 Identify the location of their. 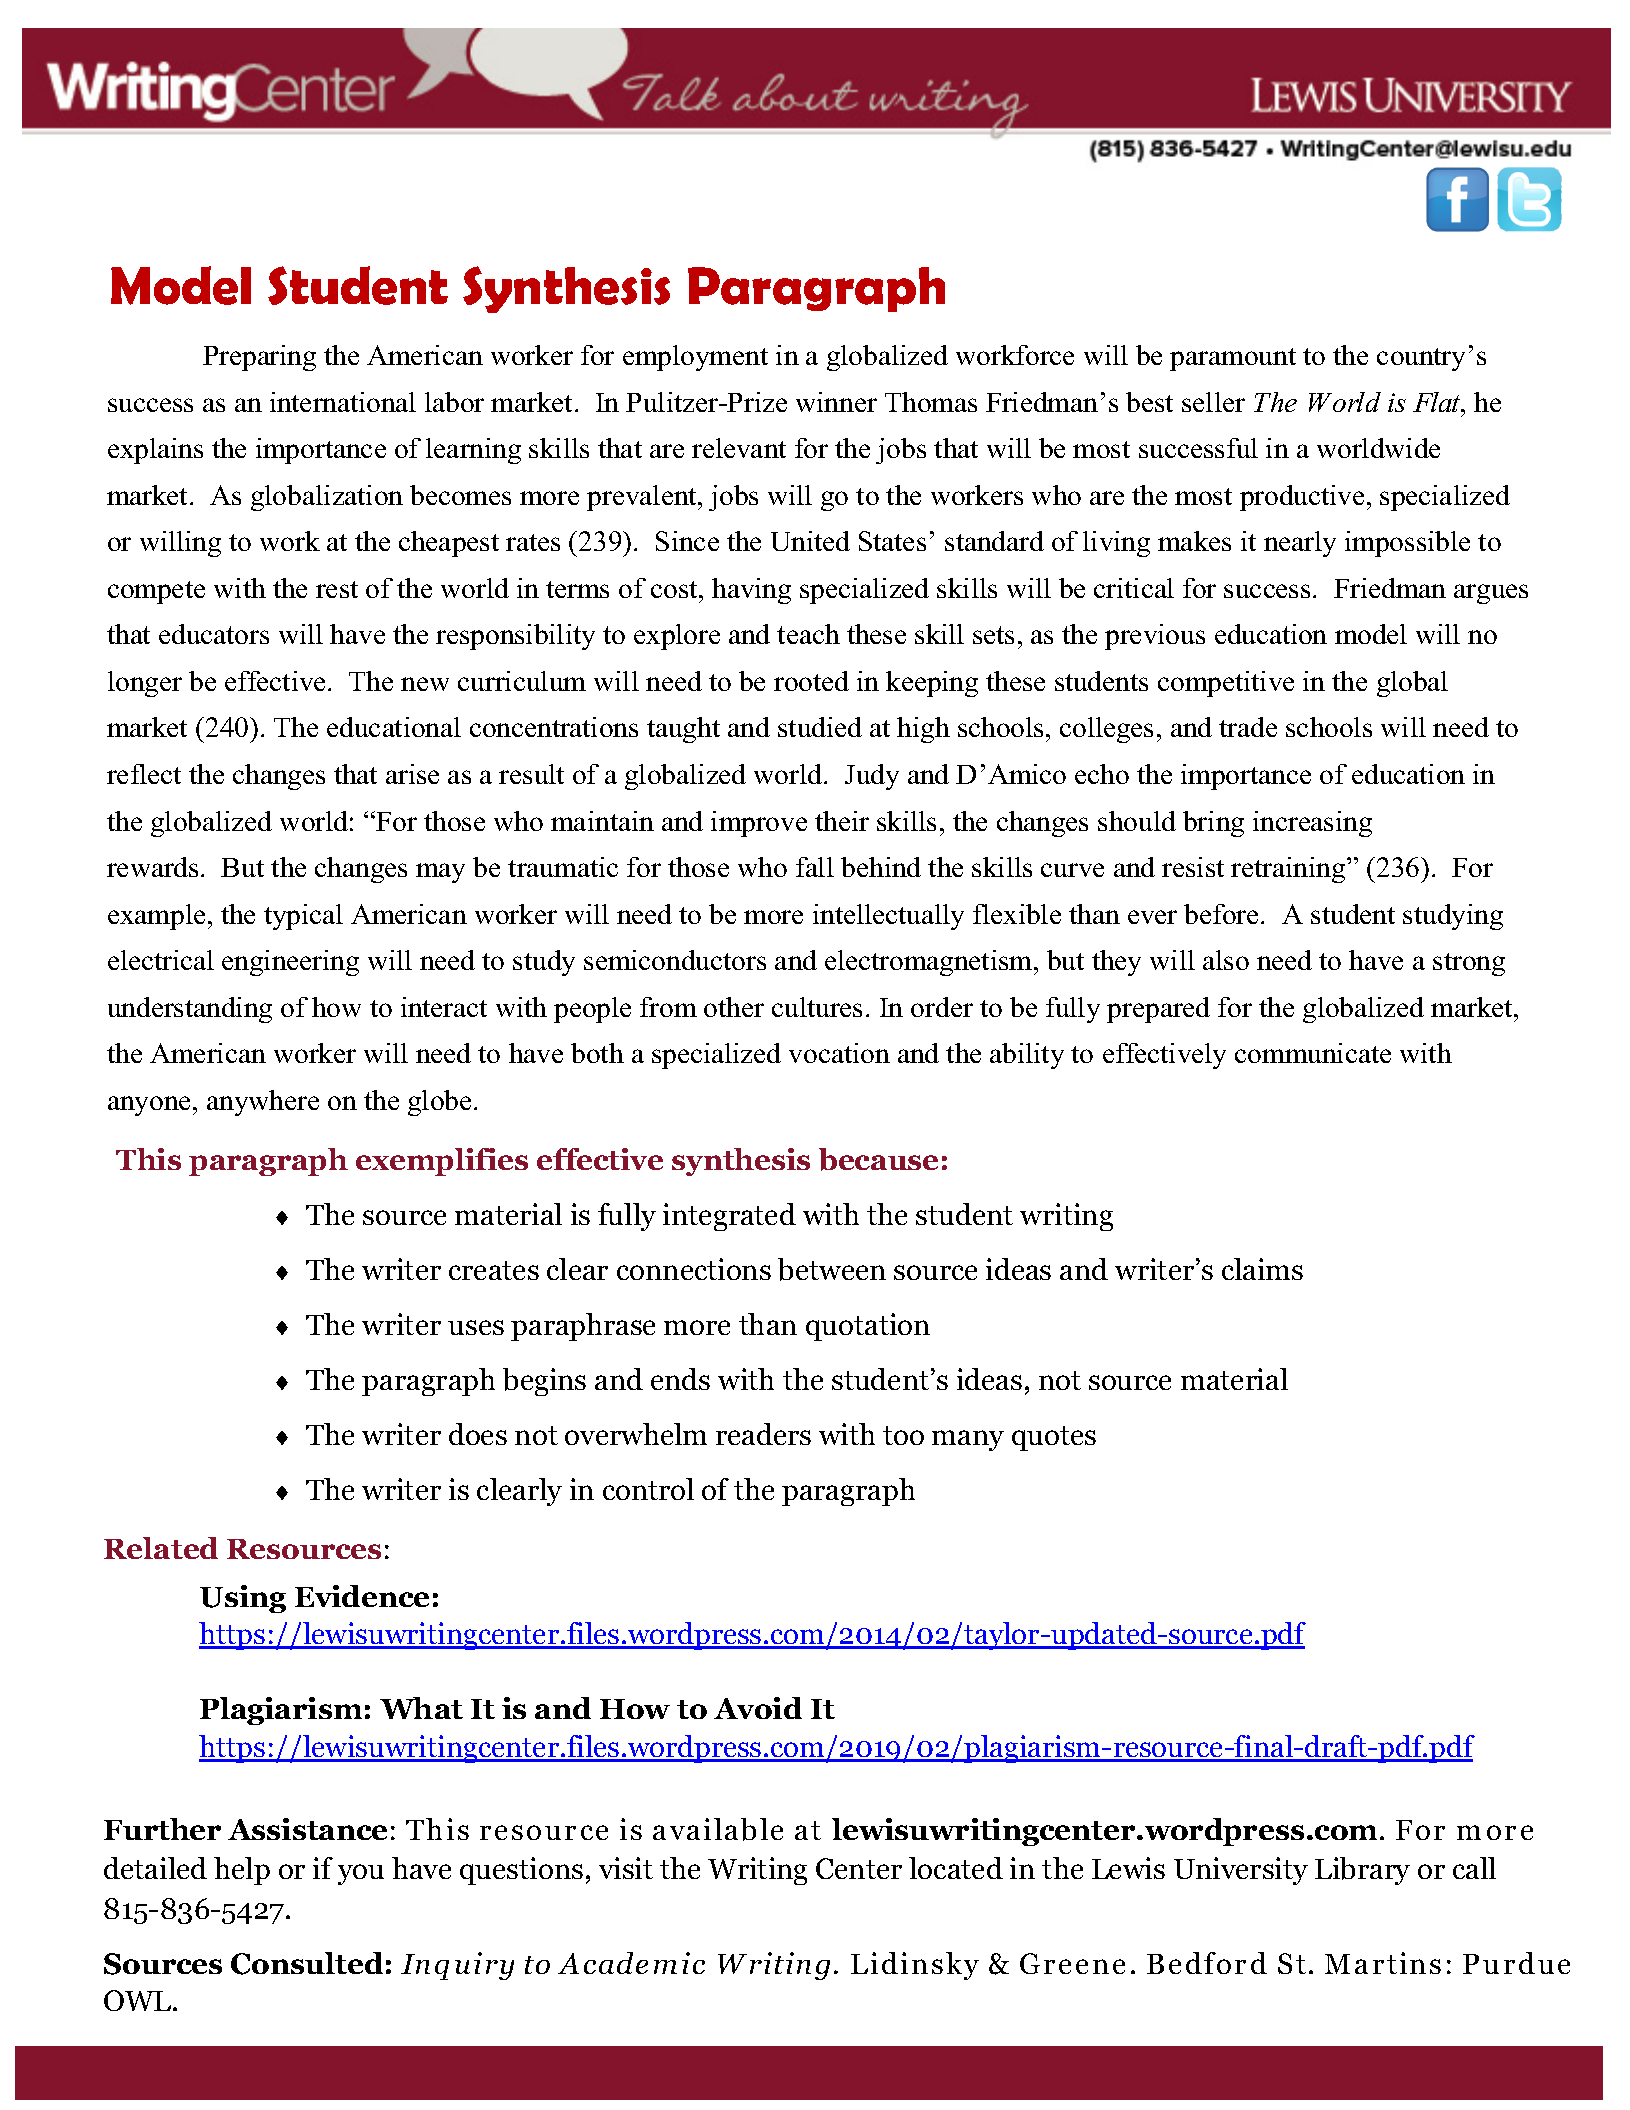
(842, 821).
